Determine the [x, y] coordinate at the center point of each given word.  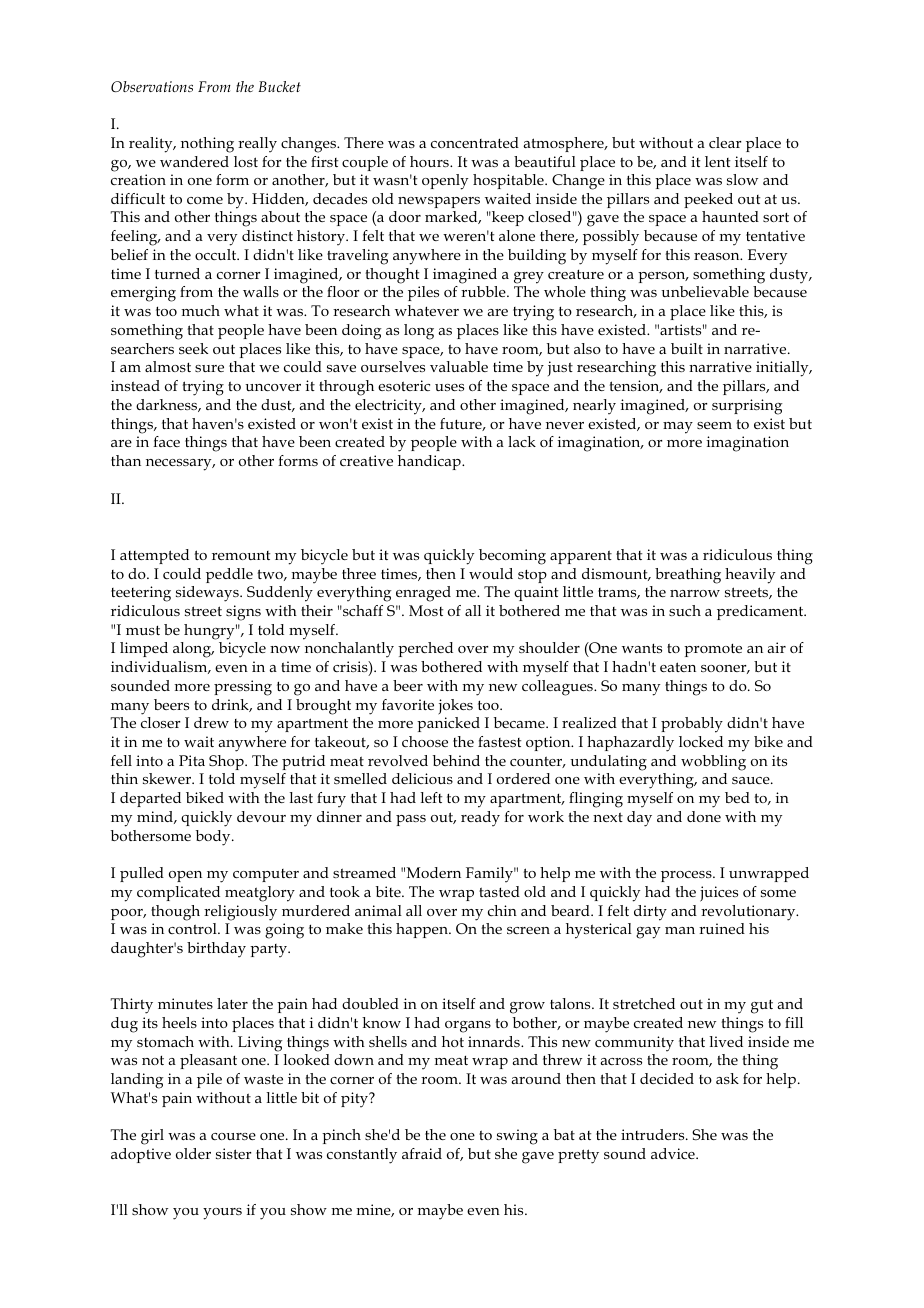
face [166, 441]
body [214, 838]
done [704, 816]
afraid [422, 1153]
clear [725, 142]
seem [714, 425]
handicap [430, 462]
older [193, 1153]
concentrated [475, 142]
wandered [194, 161]
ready [480, 819]
